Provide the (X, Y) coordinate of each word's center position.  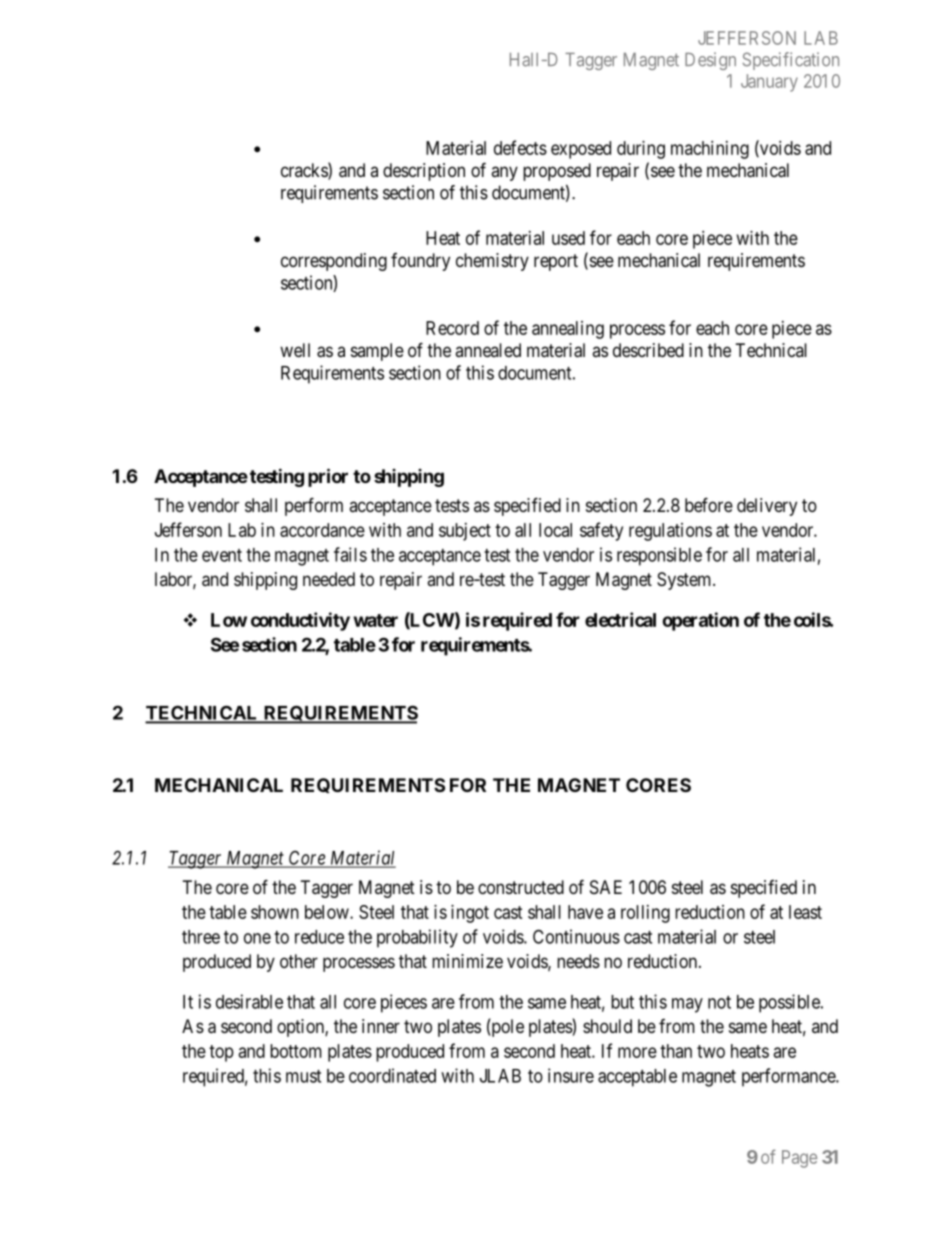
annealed (488, 350)
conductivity (300, 621)
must (303, 1076)
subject (465, 532)
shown (275, 912)
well (295, 350)
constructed (521, 887)
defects (520, 147)
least (805, 912)
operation (700, 621)
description (424, 172)
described (648, 350)
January (769, 83)
